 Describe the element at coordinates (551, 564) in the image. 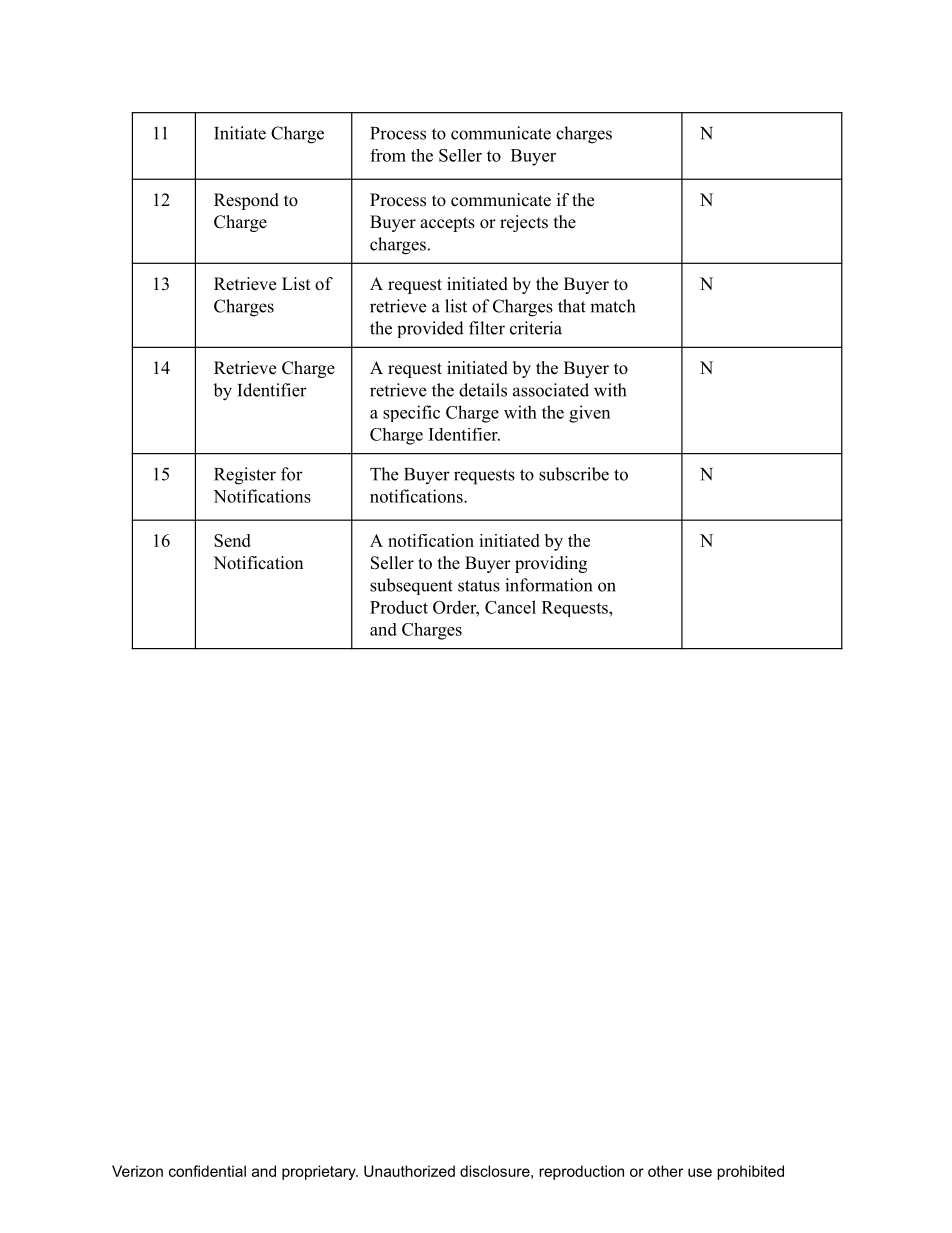

I see `providing` at that location.
